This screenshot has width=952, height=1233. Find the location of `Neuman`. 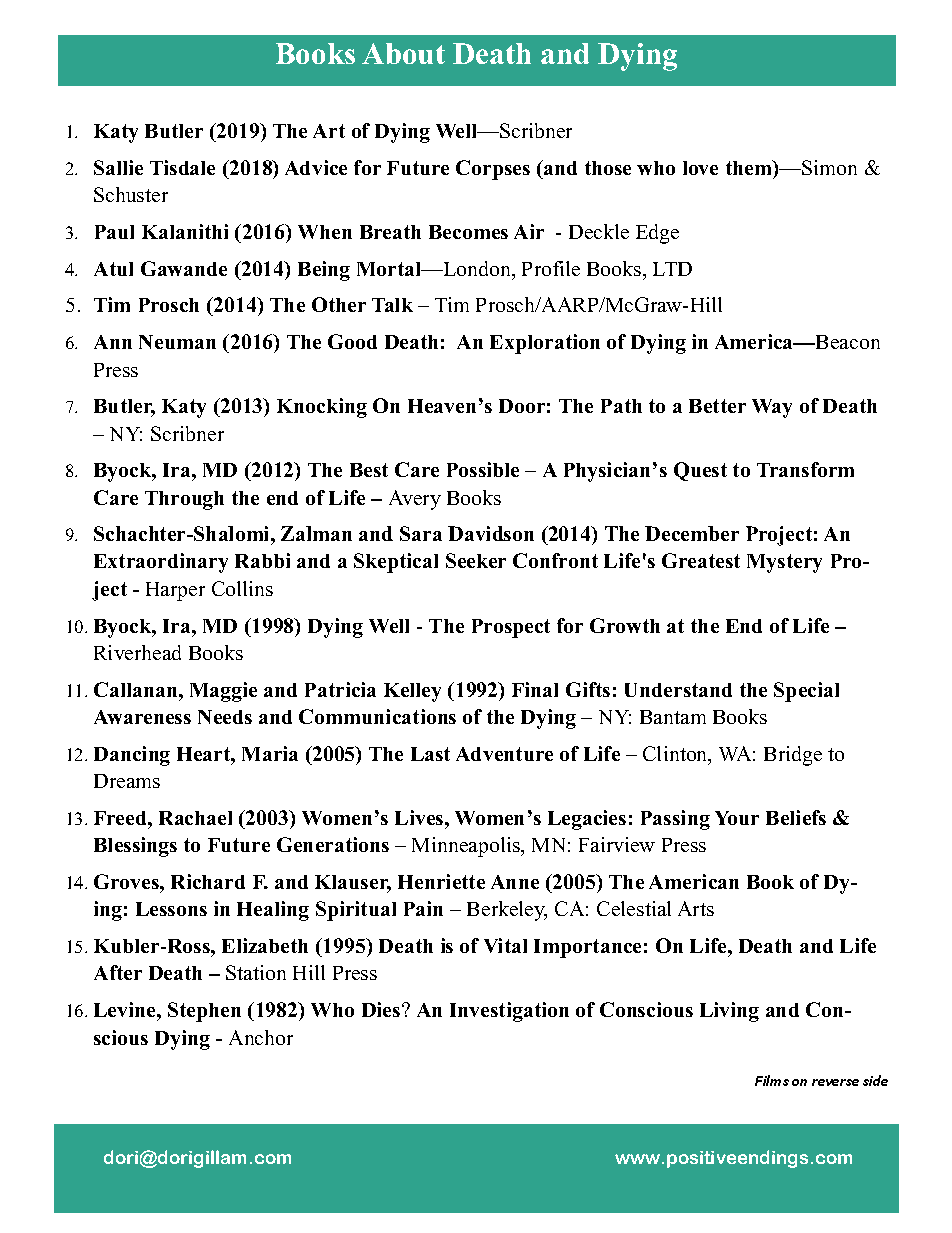

Neuman is located at coordinates (177, 342).
